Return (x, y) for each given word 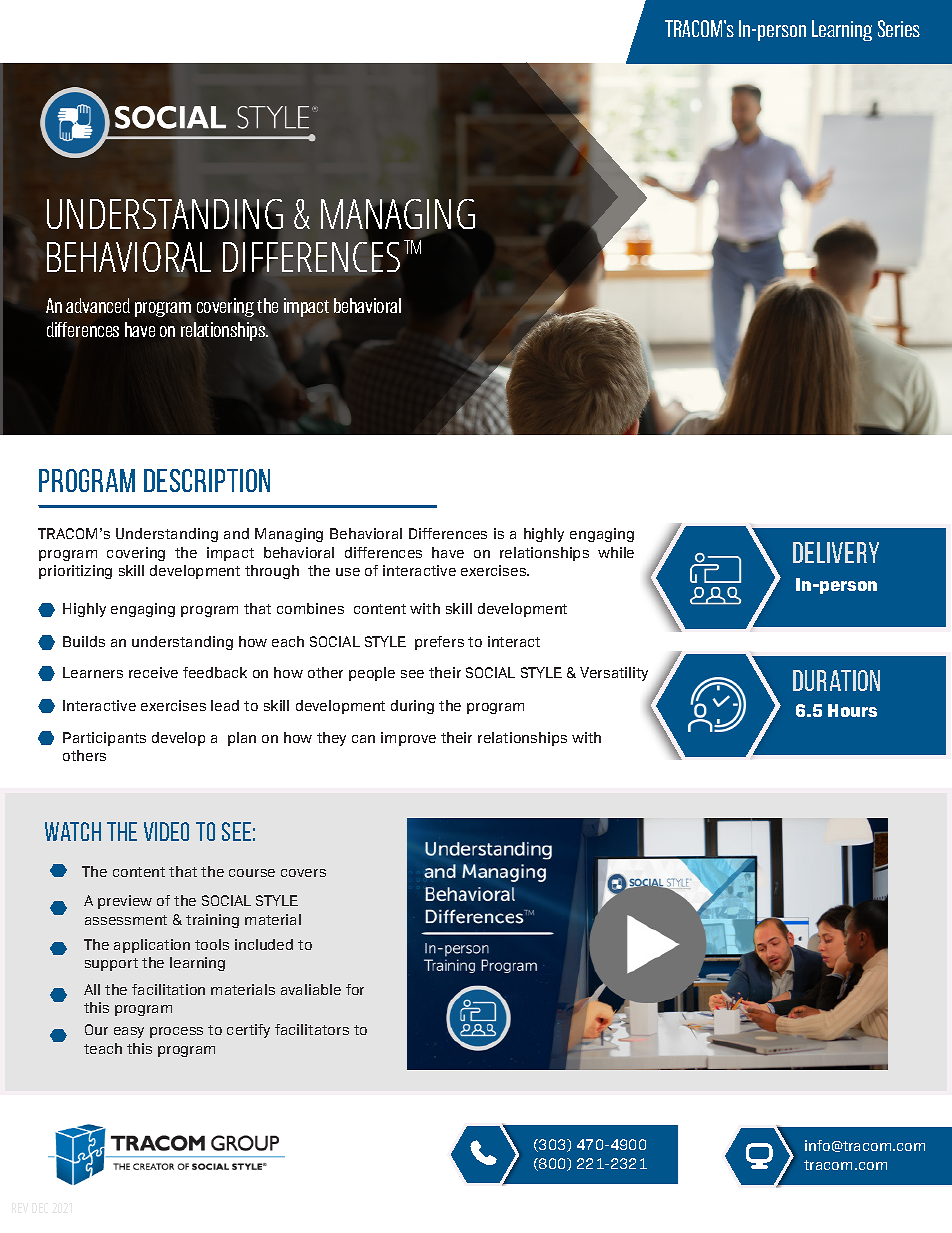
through (272, 572)
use (348, 572)
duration (836, 680)
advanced (98, 305)
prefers (439, 643)
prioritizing (75, 572)
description (207, 480)
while (616, 552)
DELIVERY (836, 552)
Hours (852, 710)
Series (899, 28)
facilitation (168, 989)
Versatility (614, 674)
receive (153, 672)
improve (408, 739)
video (166, 831)
